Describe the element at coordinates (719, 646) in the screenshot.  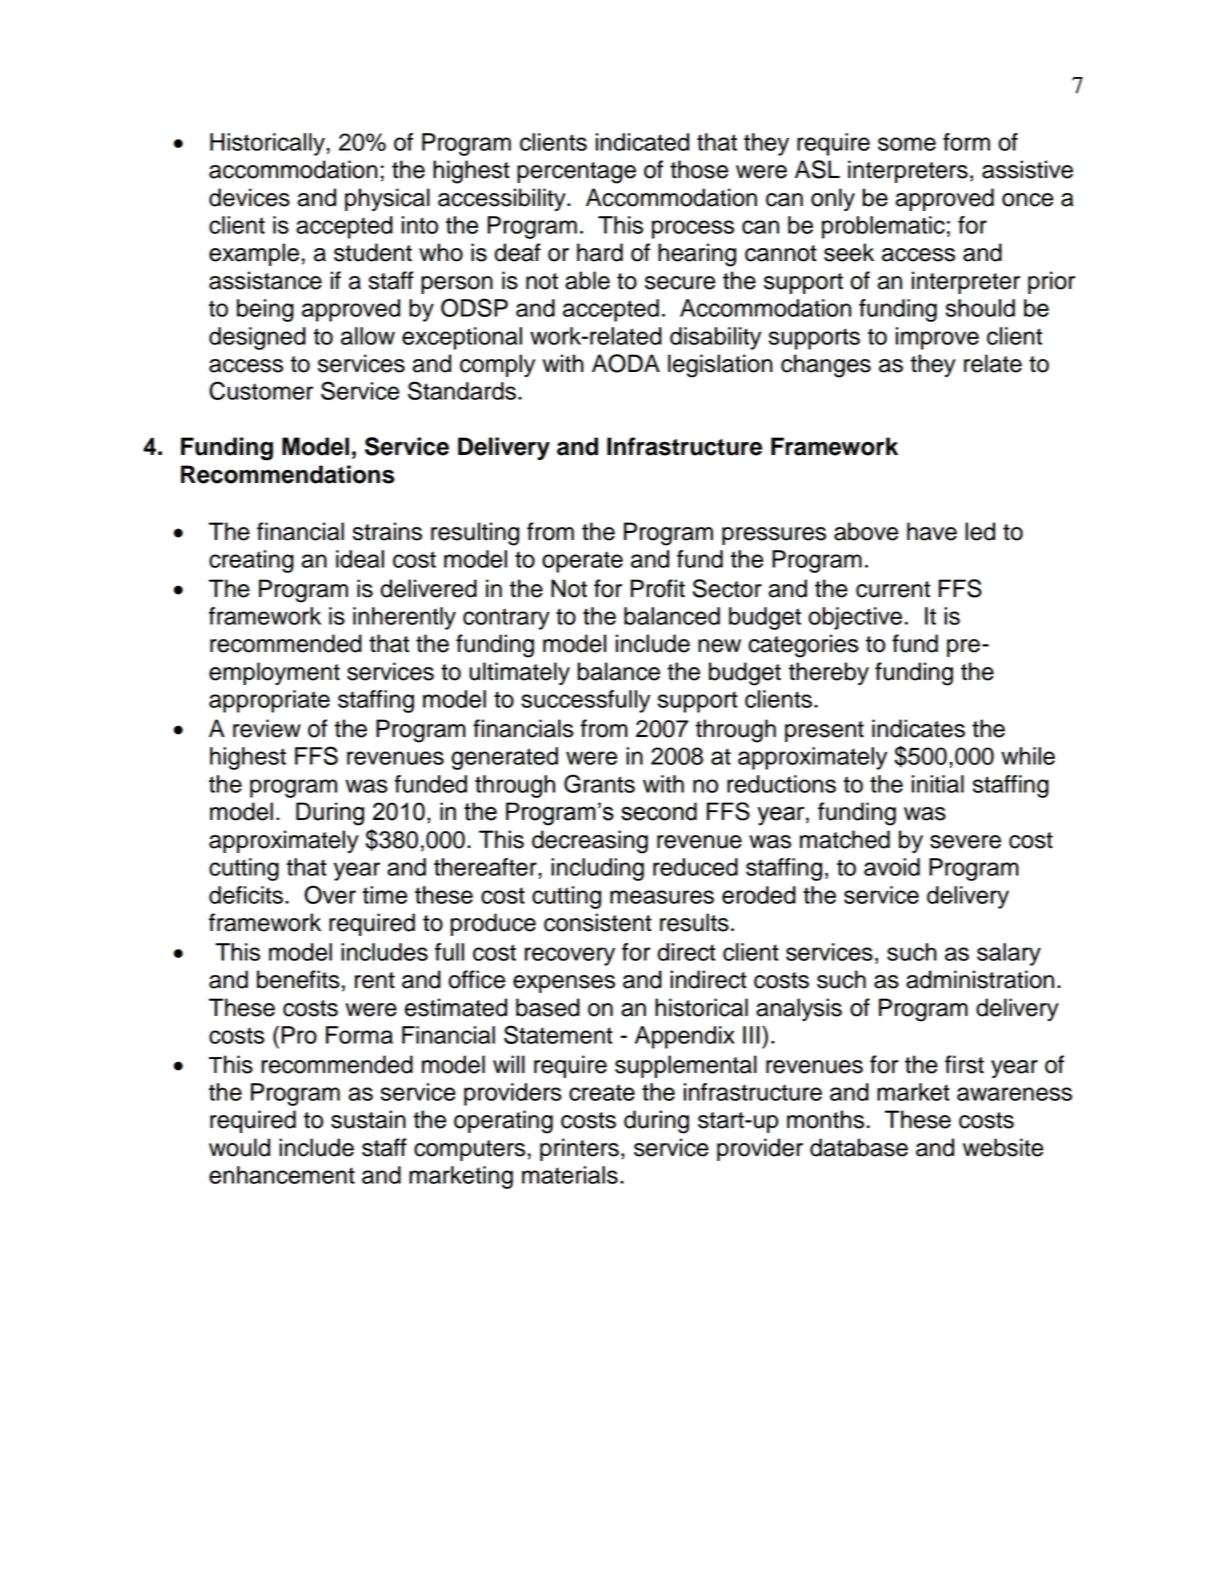
I see `new` at that location.
